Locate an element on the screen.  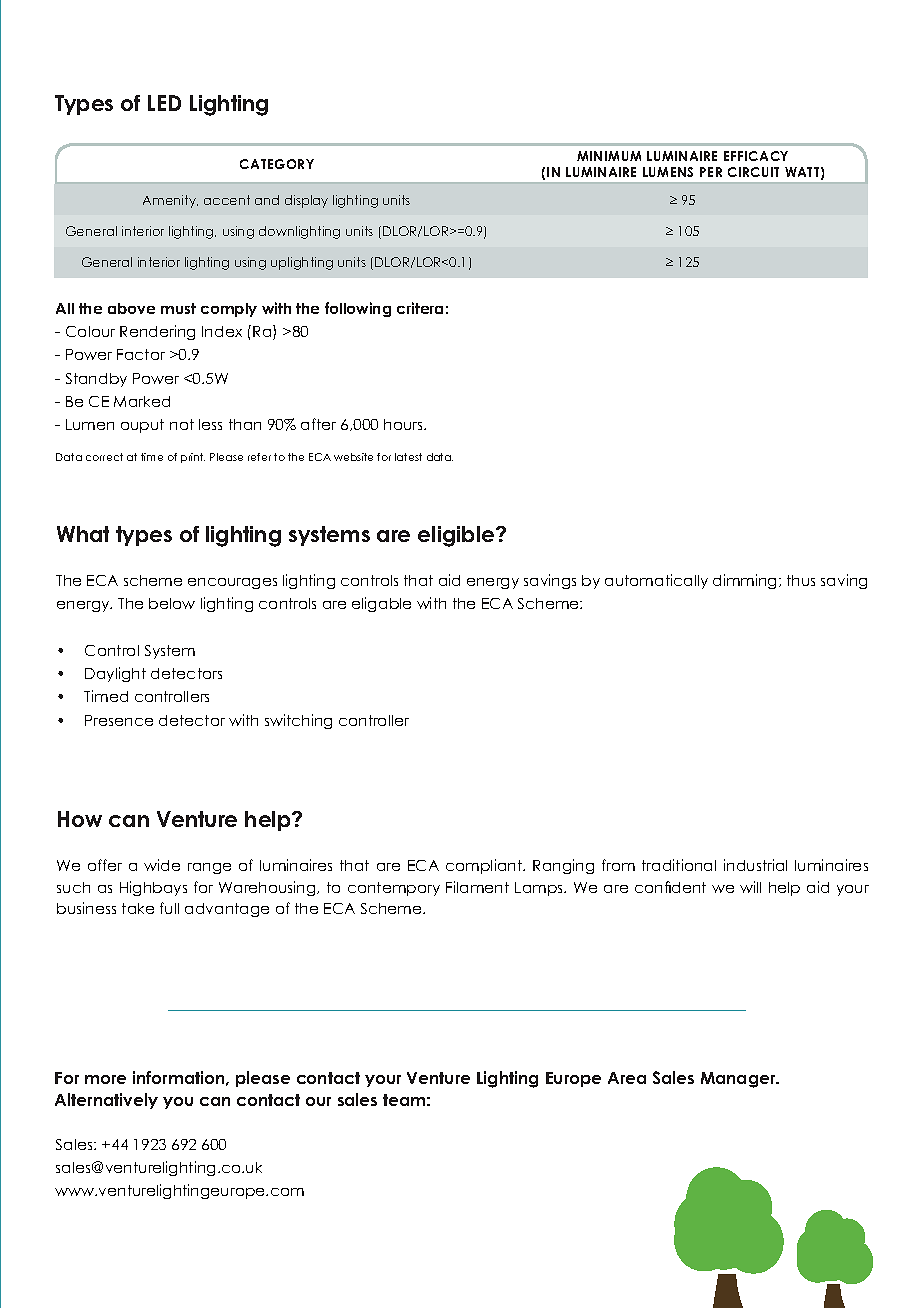
below is located at coordinates (172, 603).
